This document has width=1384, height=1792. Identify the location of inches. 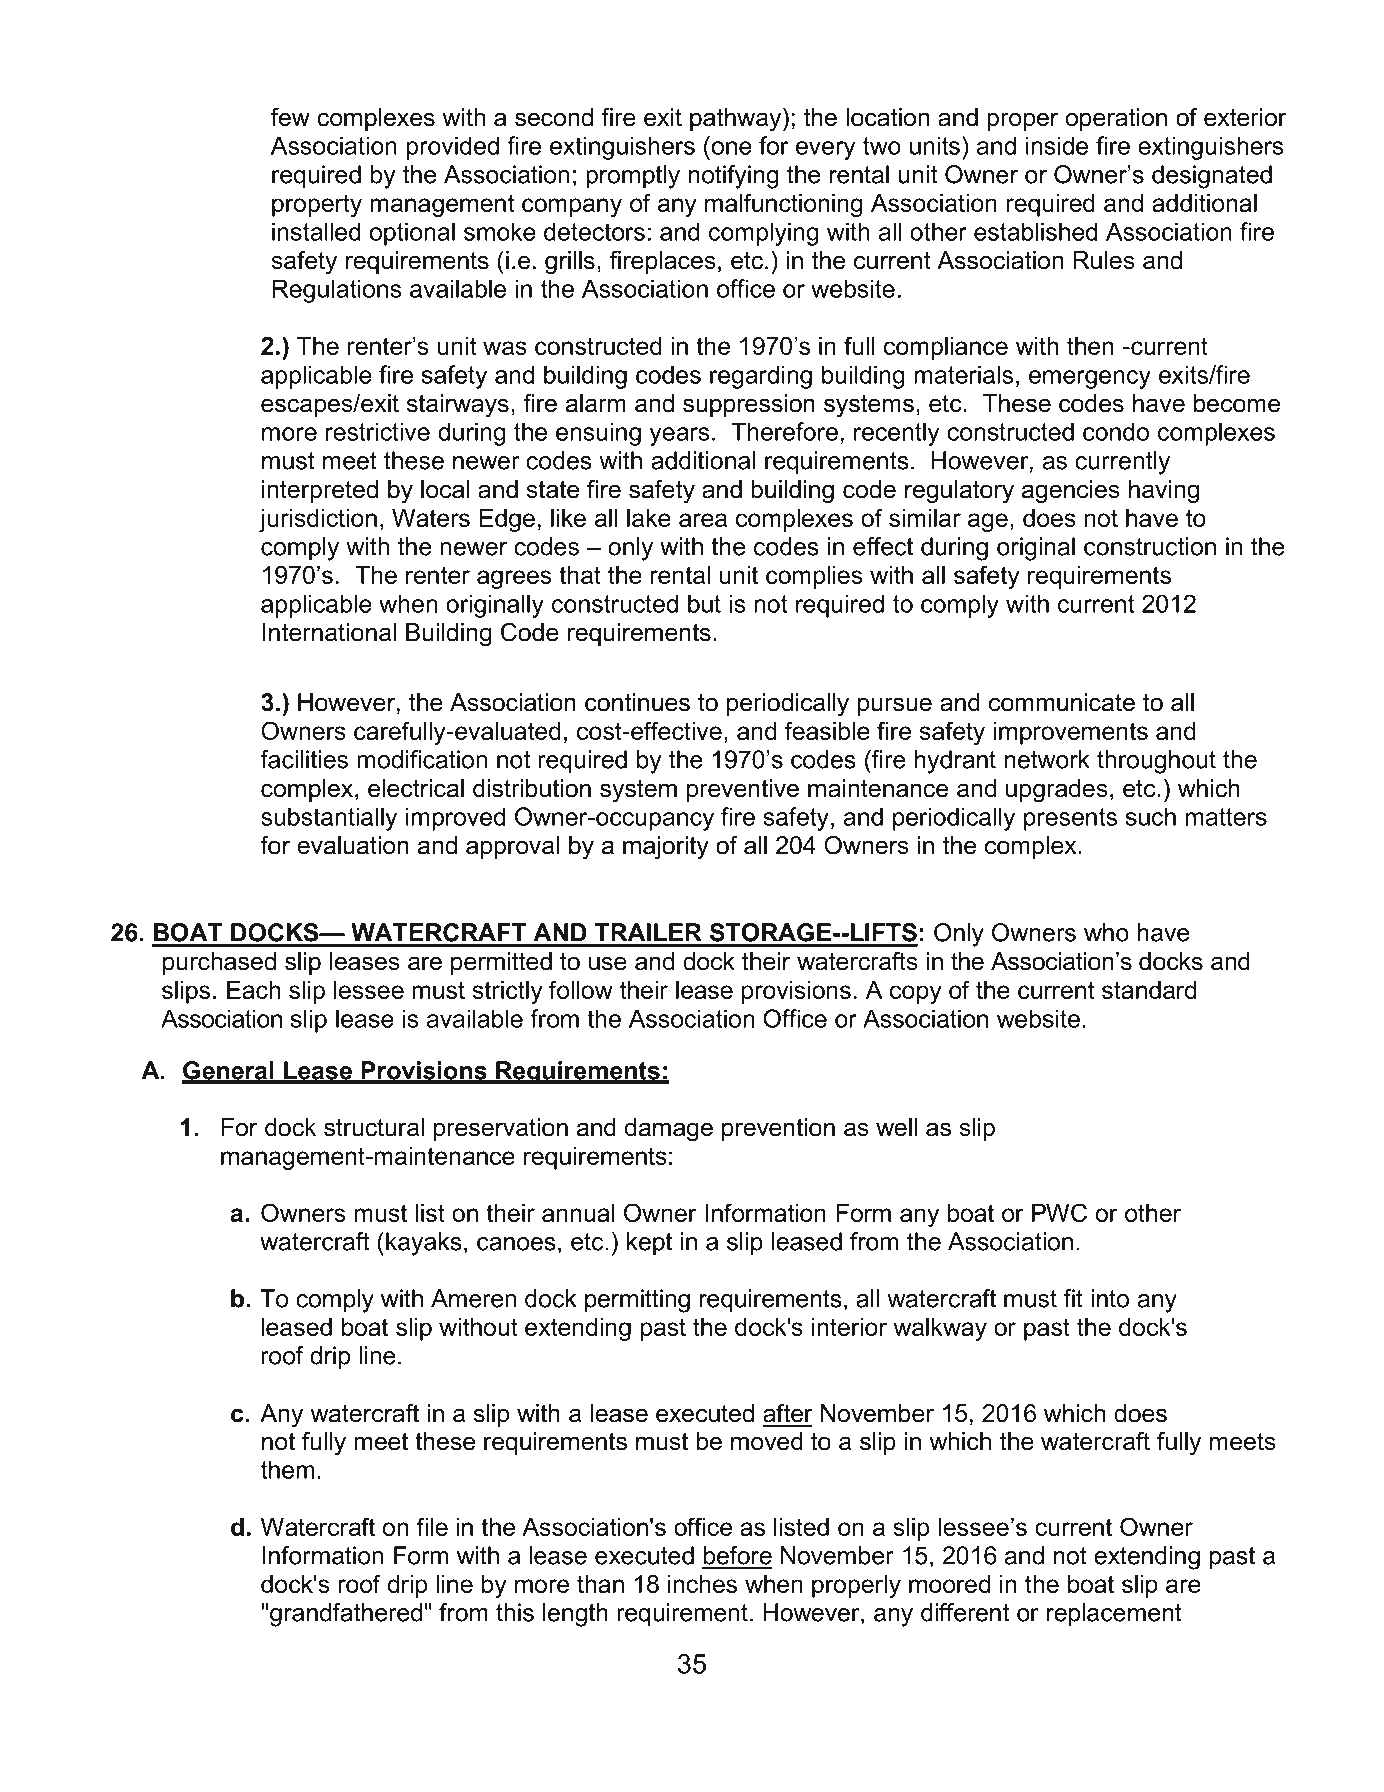
(702, 1584).
